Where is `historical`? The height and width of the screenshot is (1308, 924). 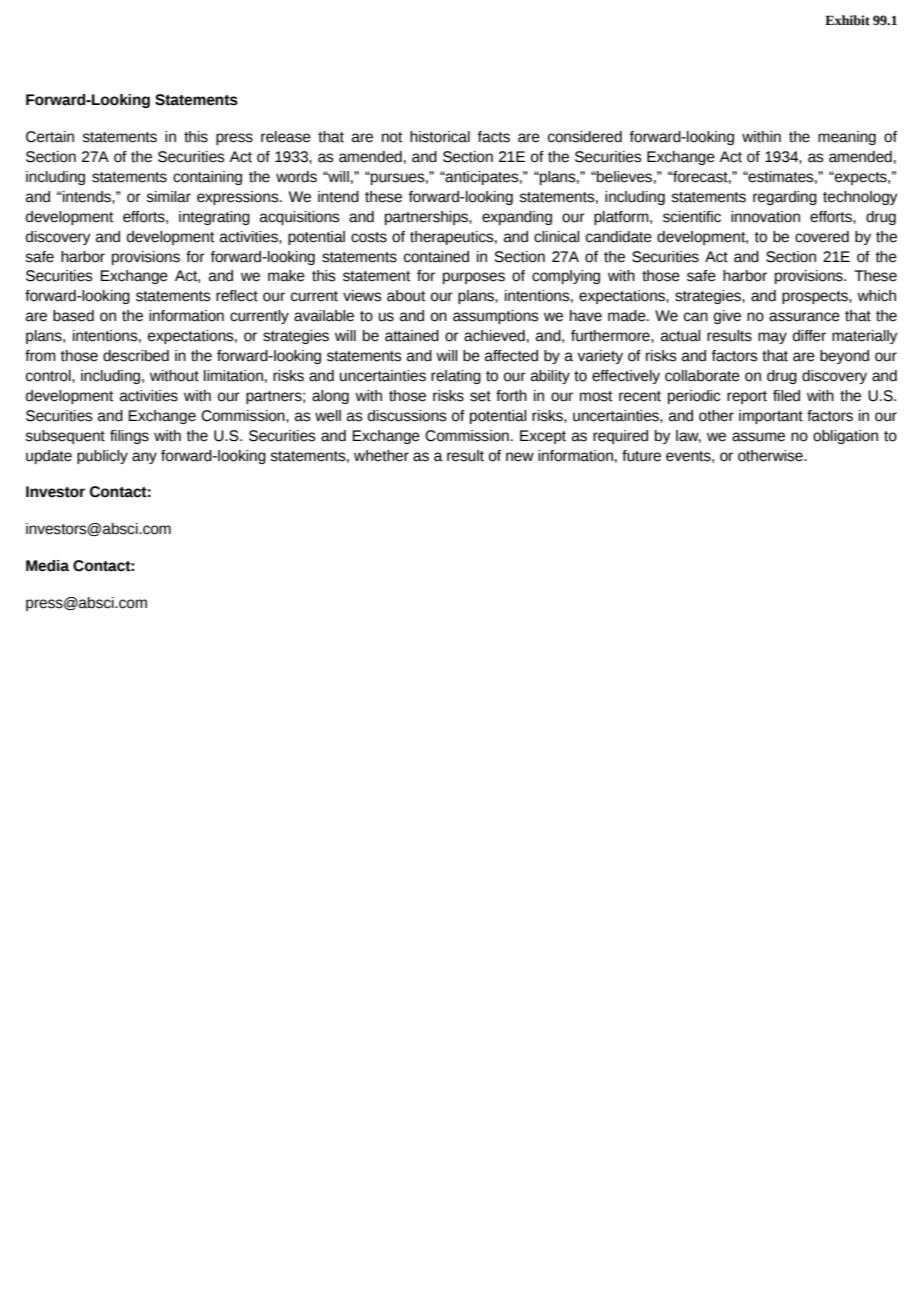
historical is located at coordinates (440, 137).
